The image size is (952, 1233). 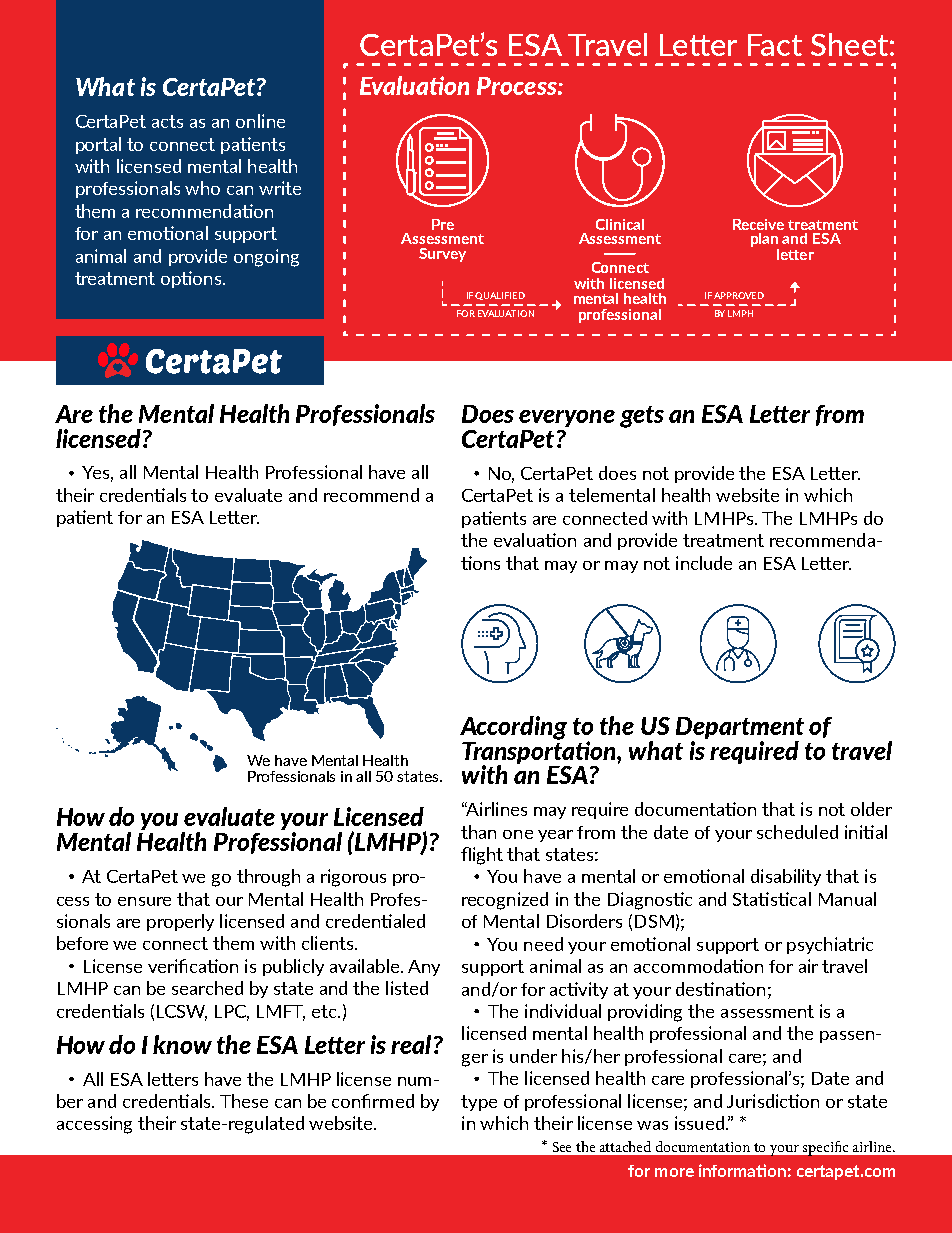 What do you see at coordinates (167, 121) in the image?
I see `acts` at bounding box center [167, 121].
